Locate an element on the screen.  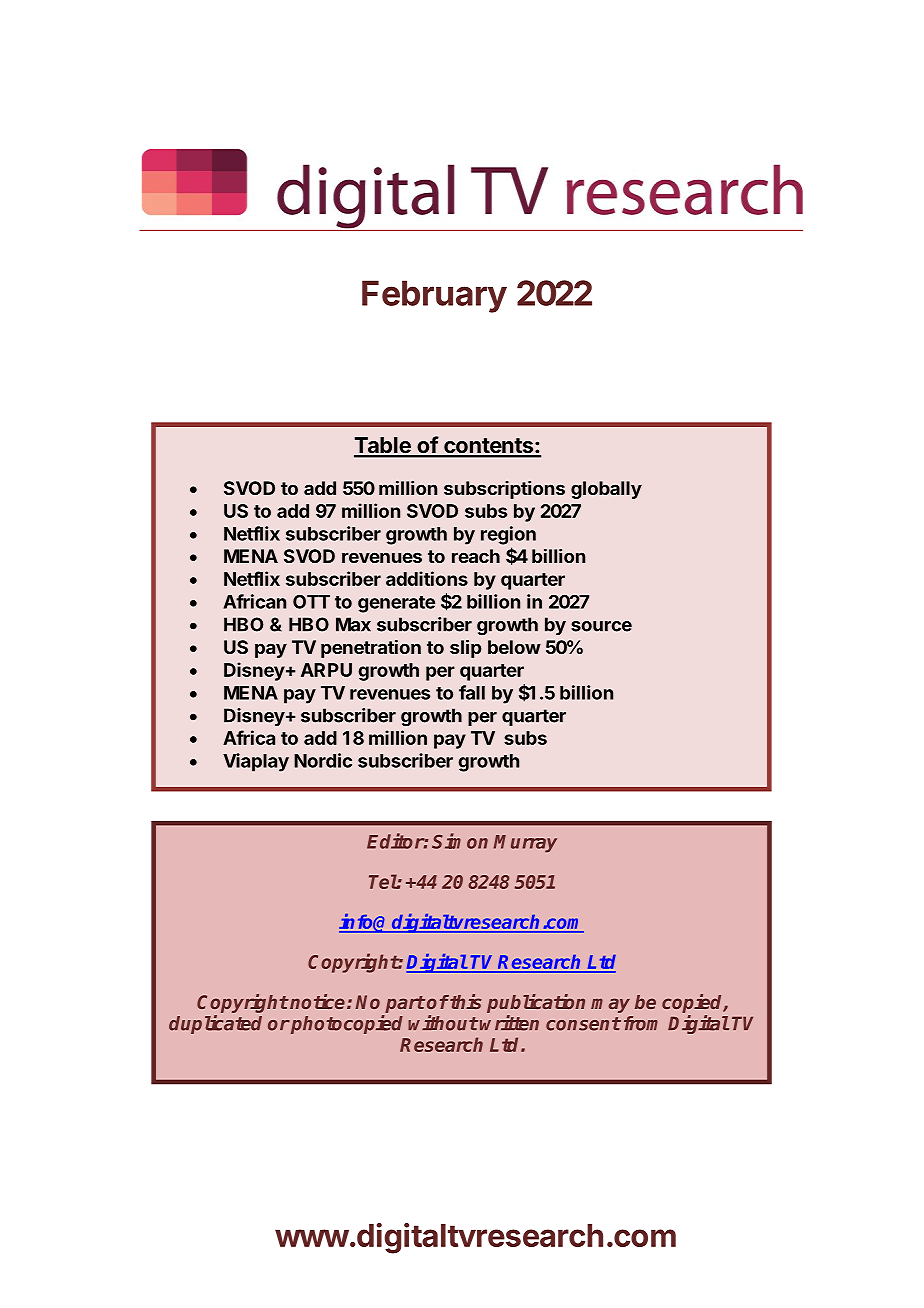
region is located at coordinates (508, 535).
